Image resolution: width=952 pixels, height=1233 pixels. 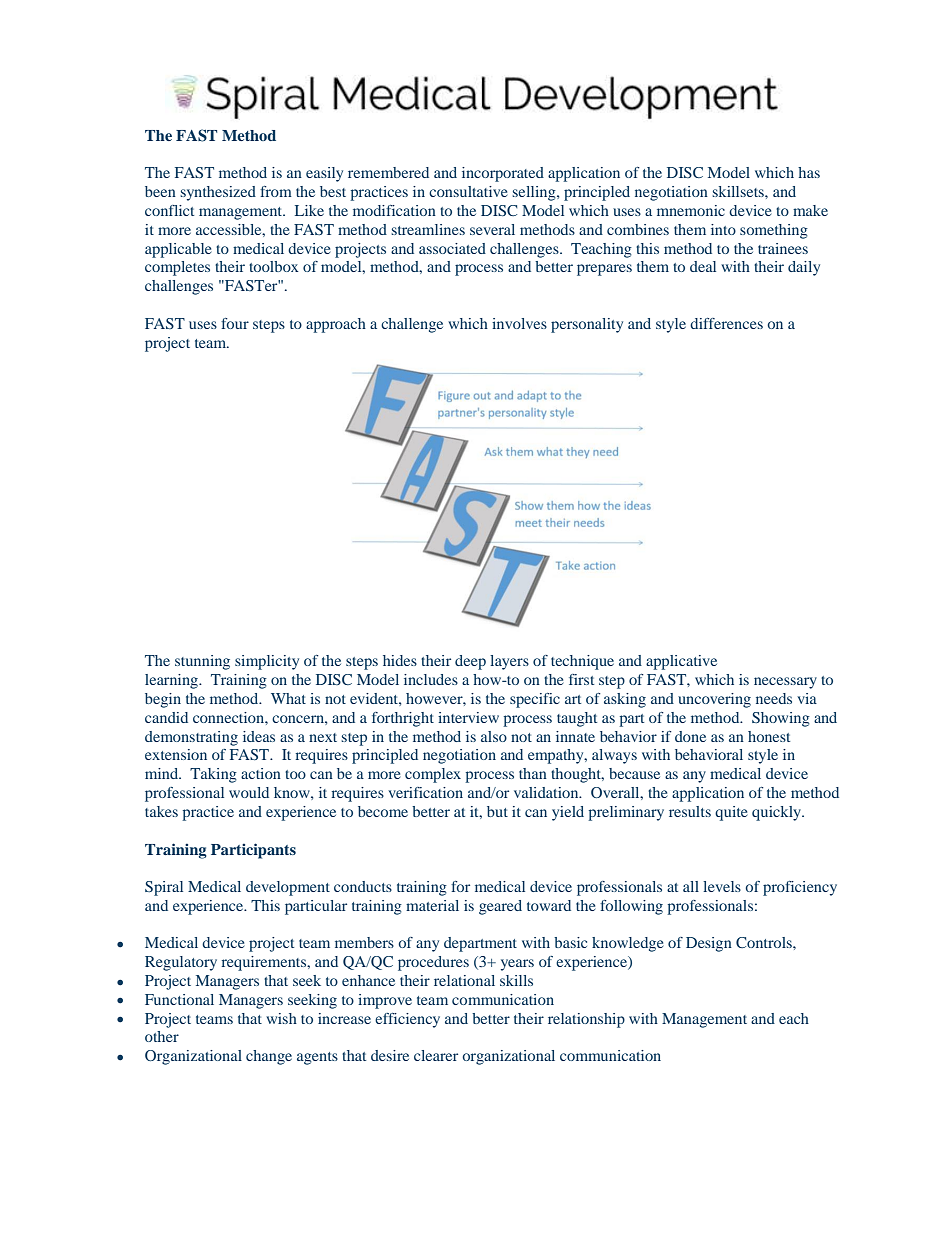 I want to click on deep, so click(x=470, y=662).
